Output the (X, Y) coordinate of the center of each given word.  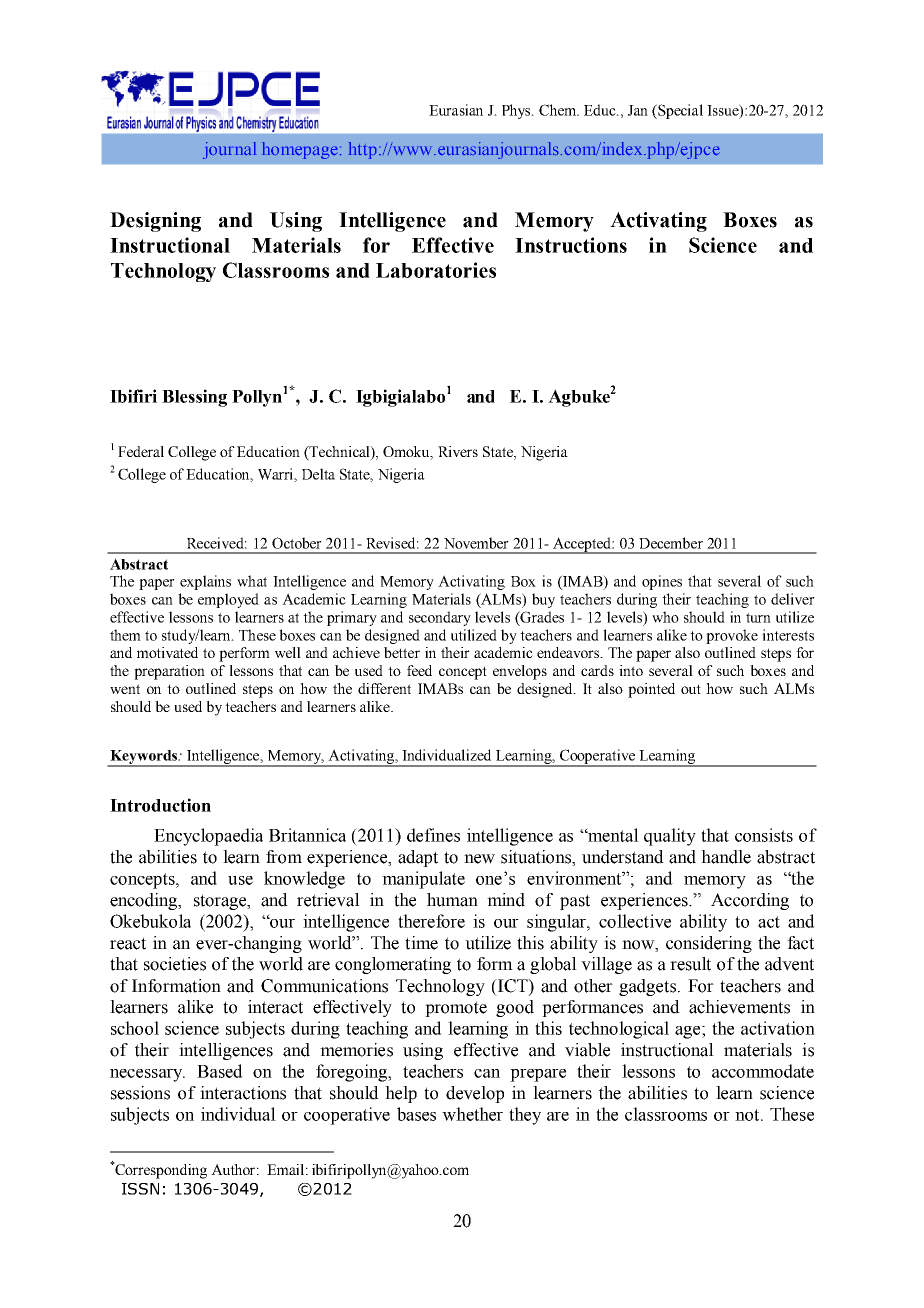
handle (726, 857)
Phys (517, 111)
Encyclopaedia (208, 837)
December (671, 543)
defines (433, 835)
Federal (141, 451)
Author (233, 1169)
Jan (638, 110)
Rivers (458, 451)
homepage (300, 150)
